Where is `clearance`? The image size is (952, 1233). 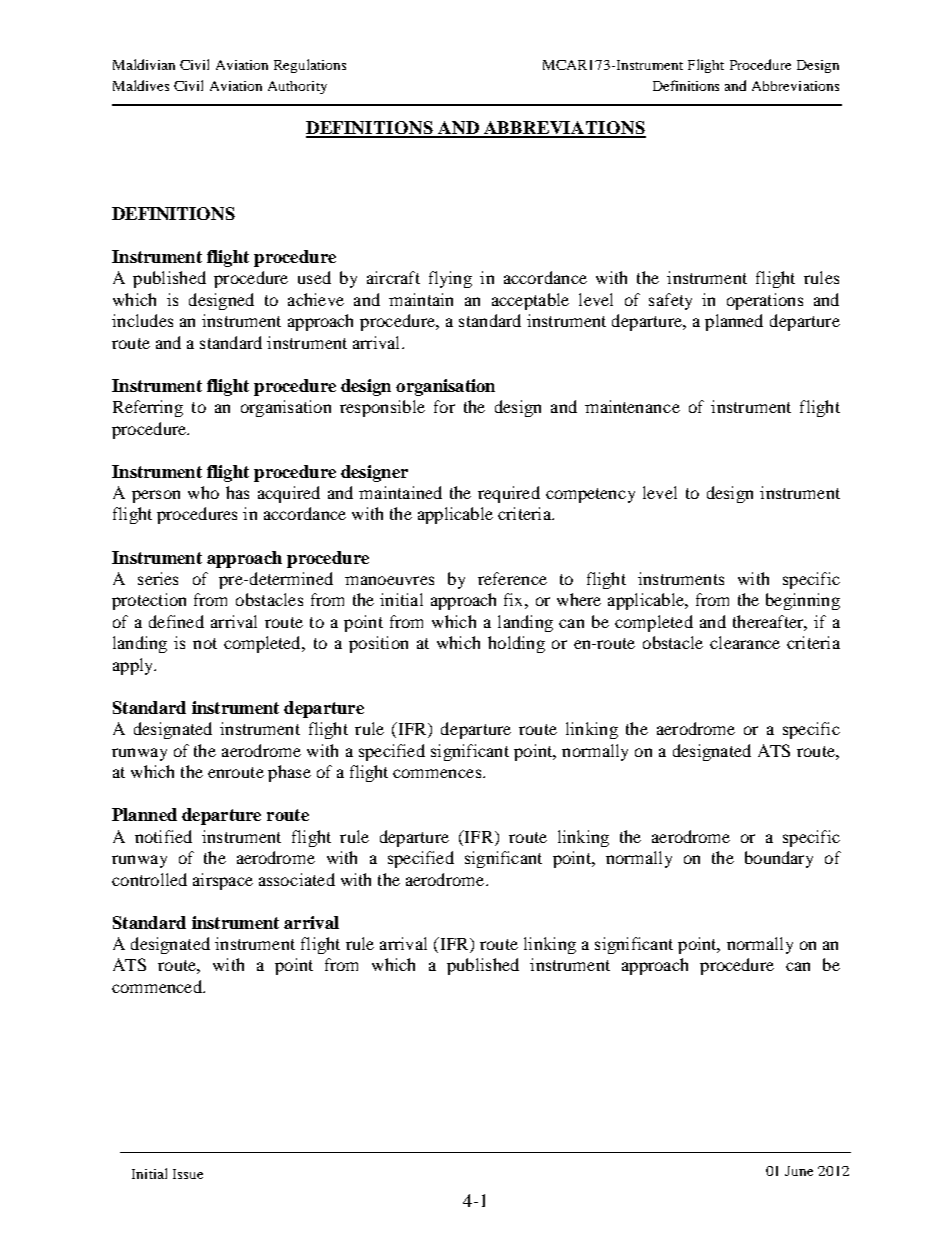
clearance is located at coordinates (745, 642).
